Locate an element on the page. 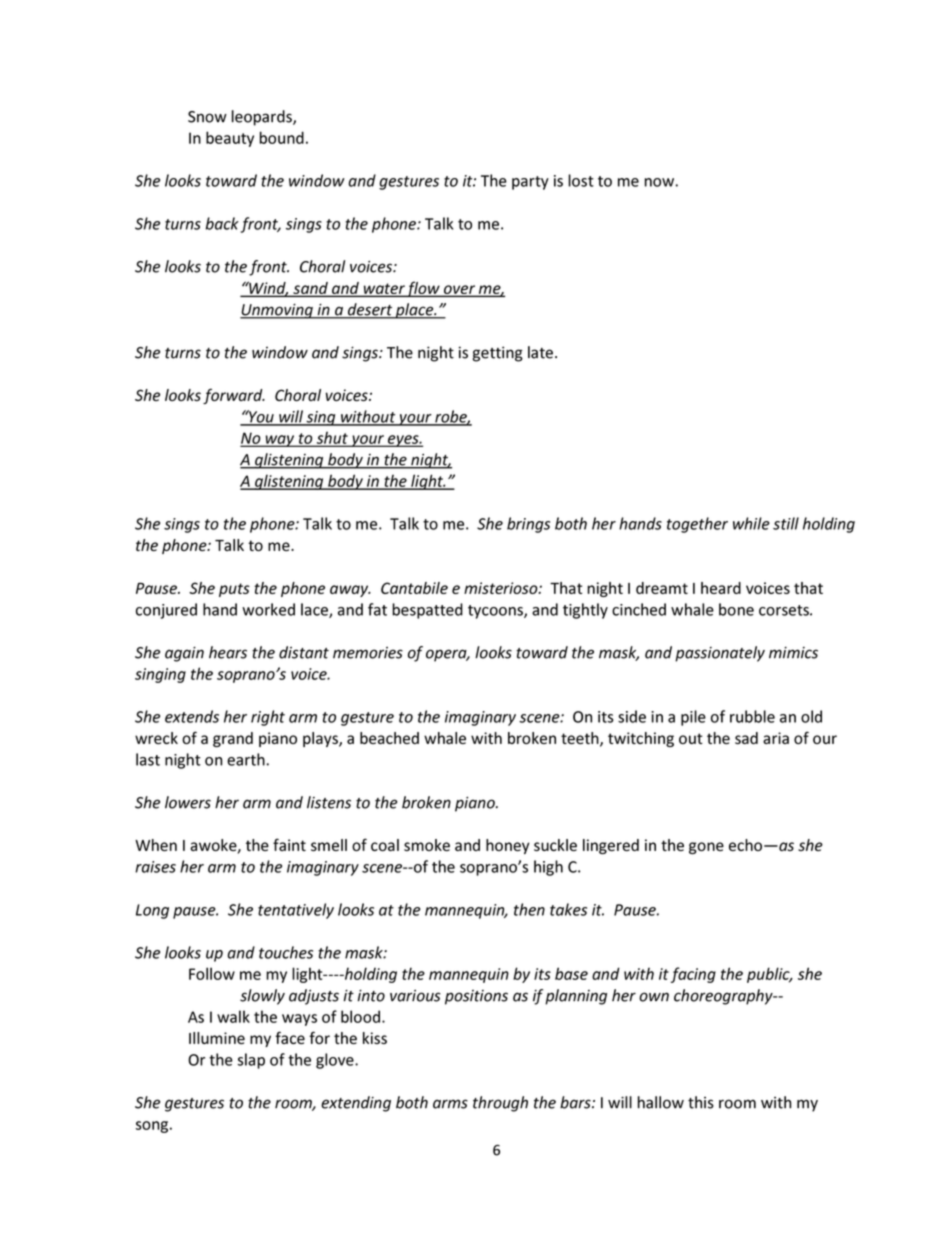 This page has height=1233, width=952. bone is located at coordinates (736, 609).
